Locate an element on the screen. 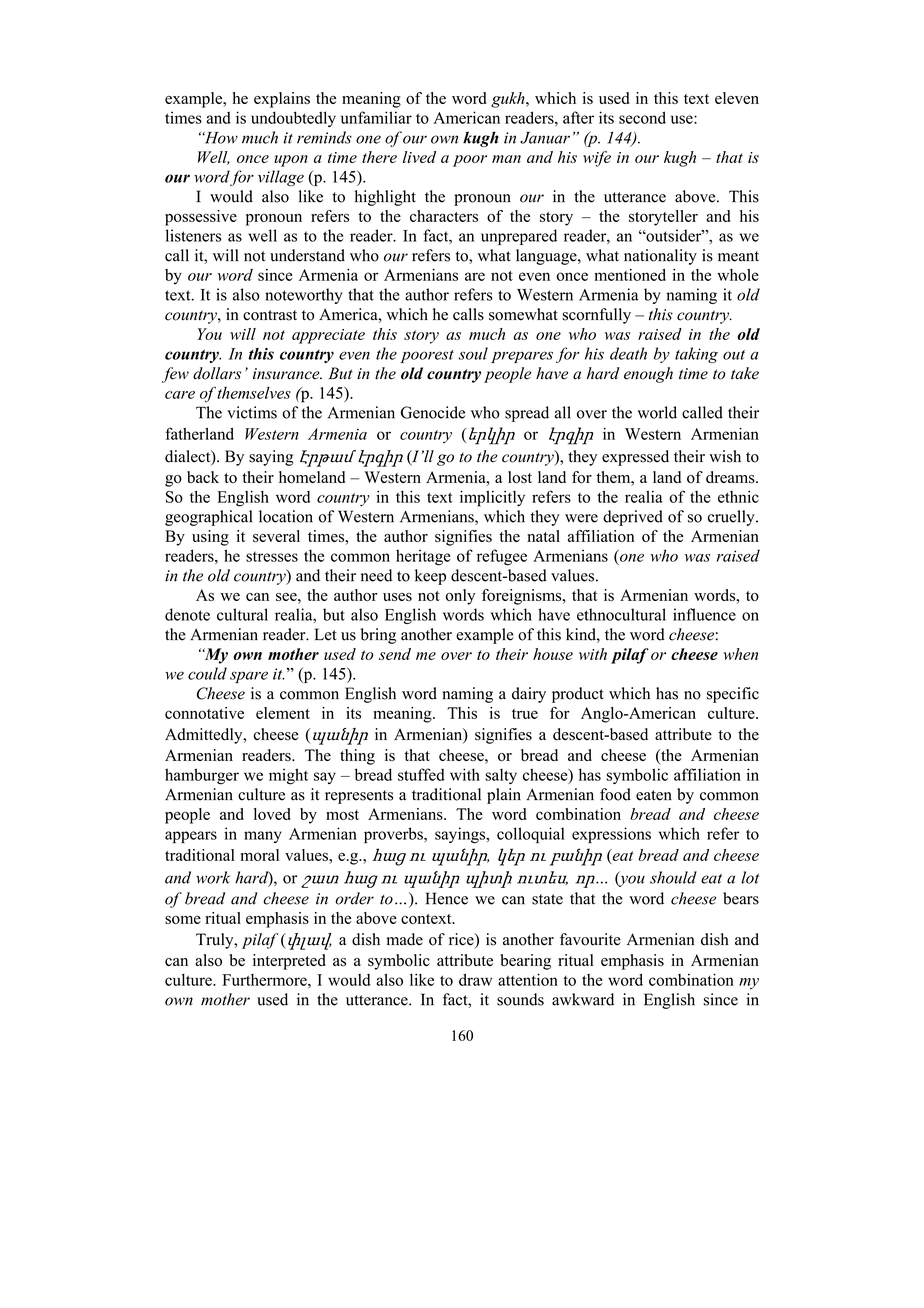 Image resolution: width=924 pixels, height=1308 pixels. deprived is located at coordinates (633, 518).
